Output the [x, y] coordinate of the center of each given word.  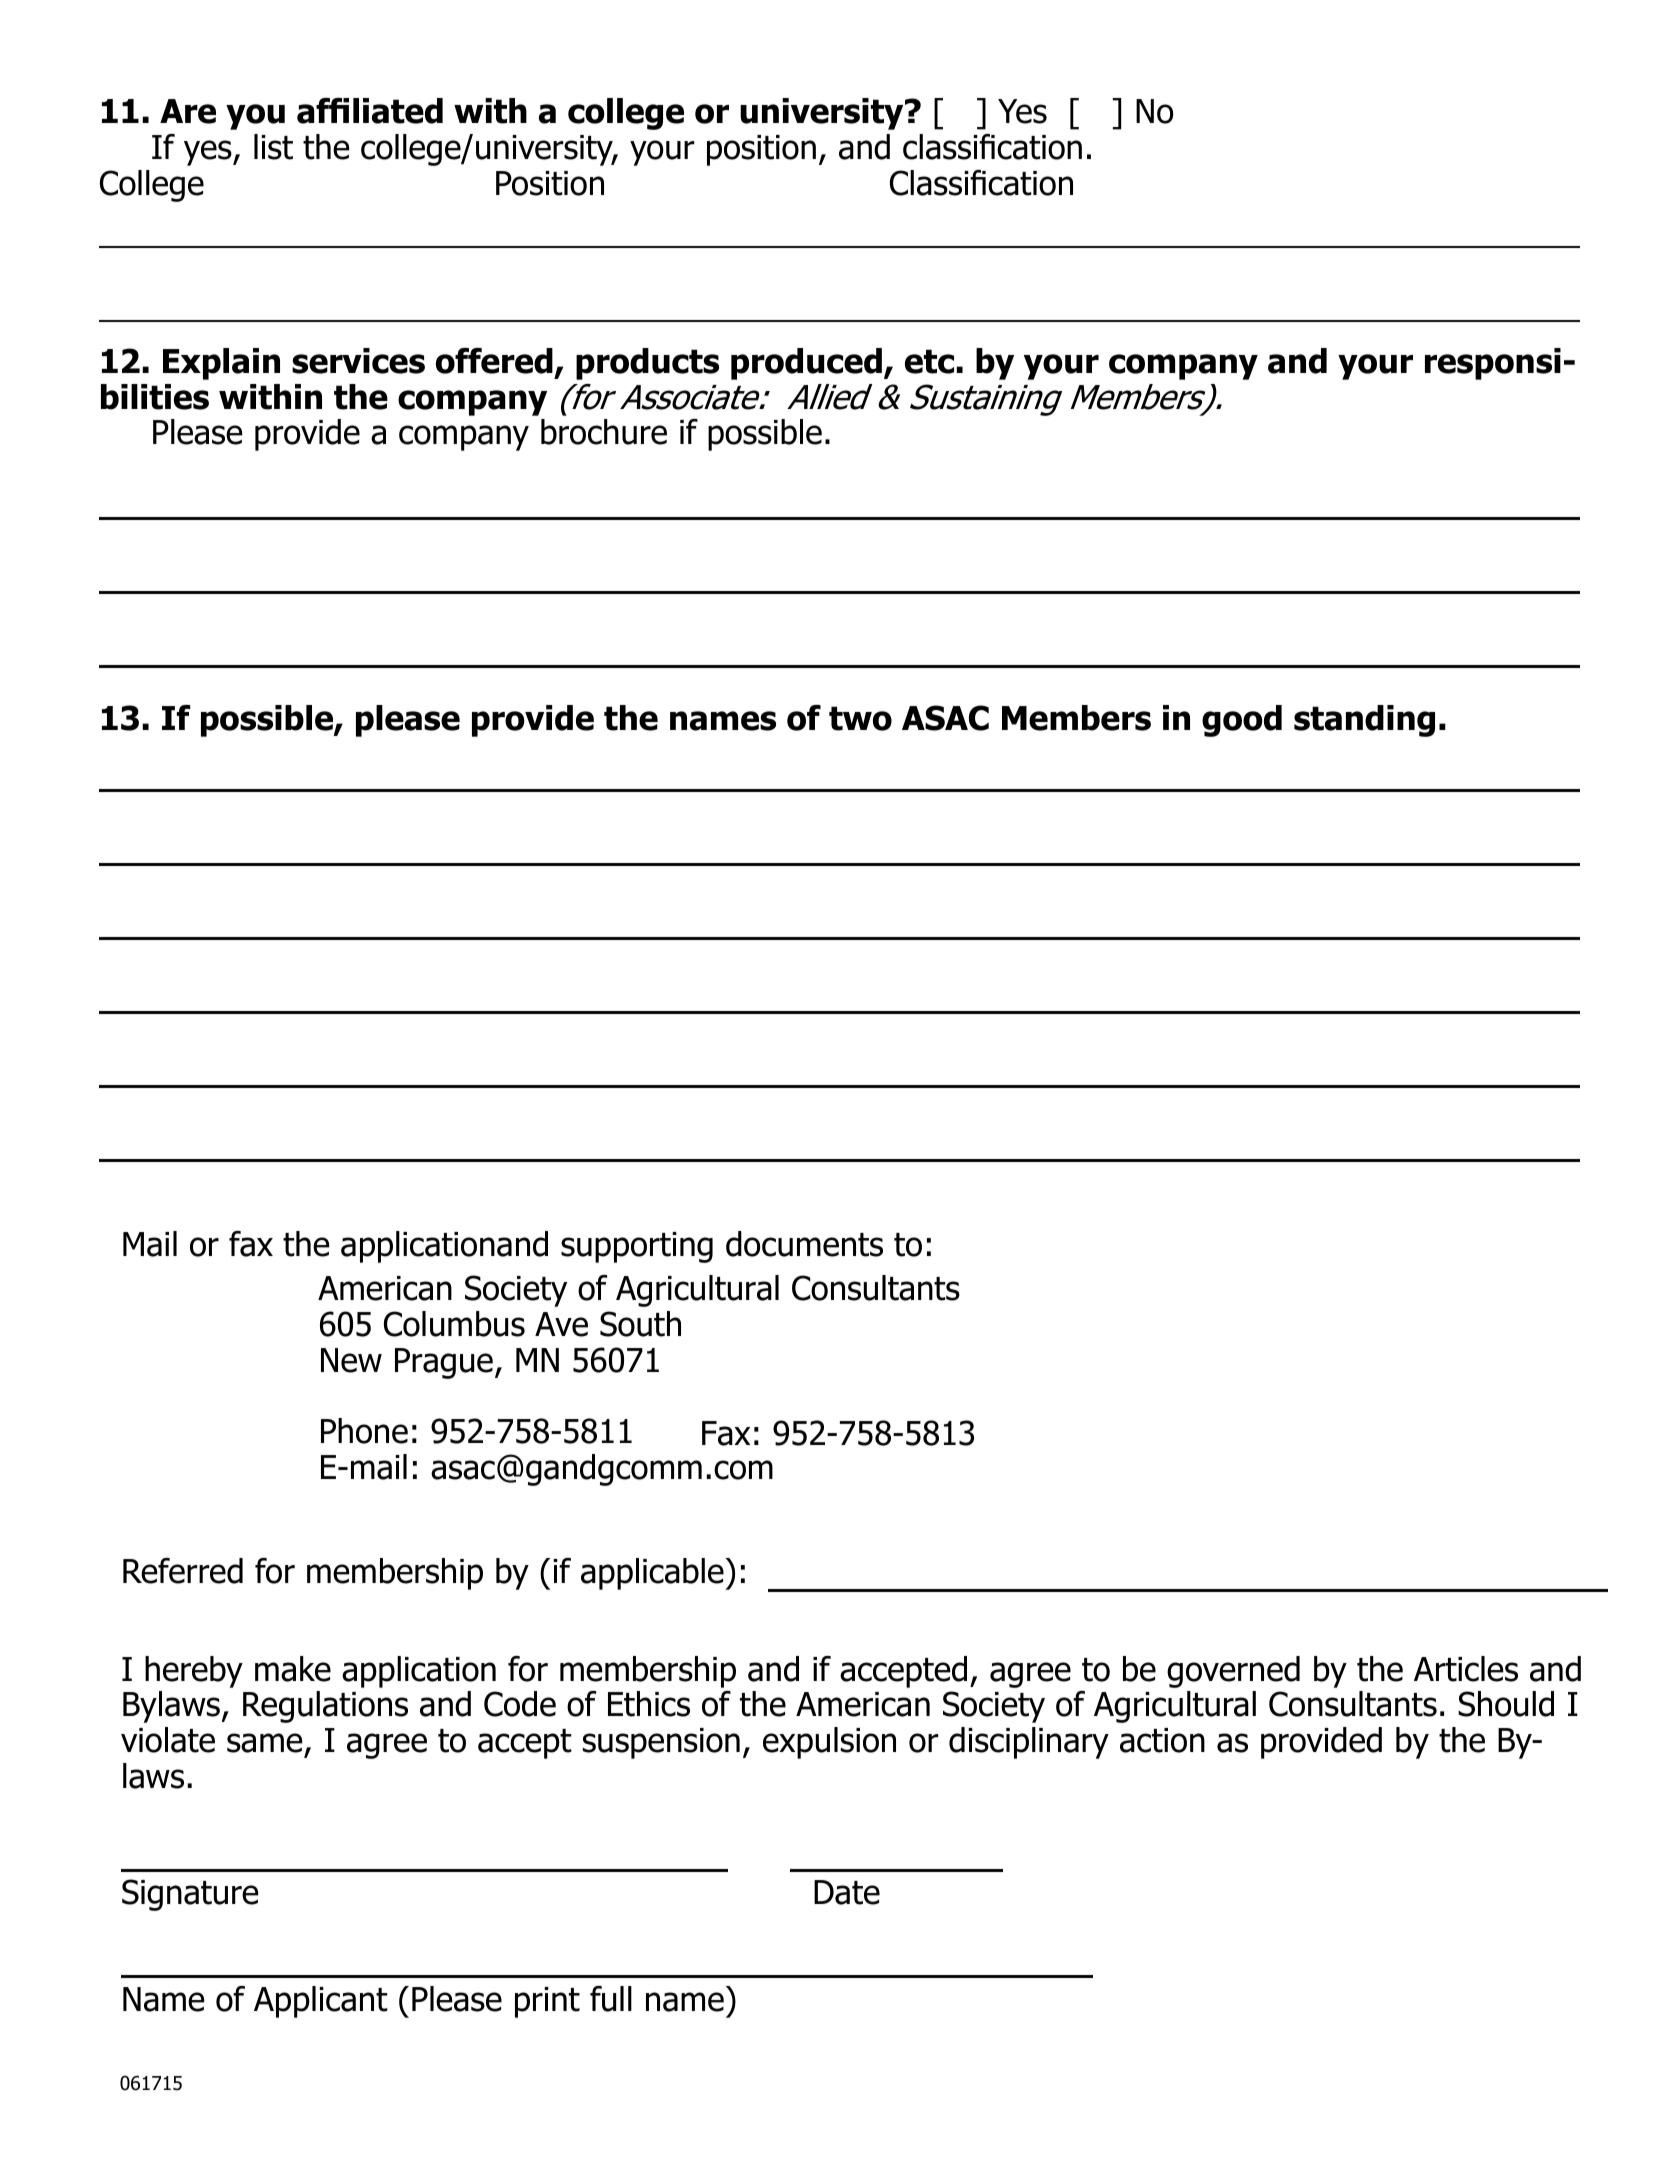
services [358, 361]
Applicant [321, 2002]
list [273, 147]
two [860, 718]
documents [804, 1244]
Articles [1466, 1669]
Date [847, 1892]
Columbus [454, 1324]
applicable [653, 1574]
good [1242, 721]
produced [806, 364]
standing [1364, 721]
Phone [364, 1431]
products [647, 364]
